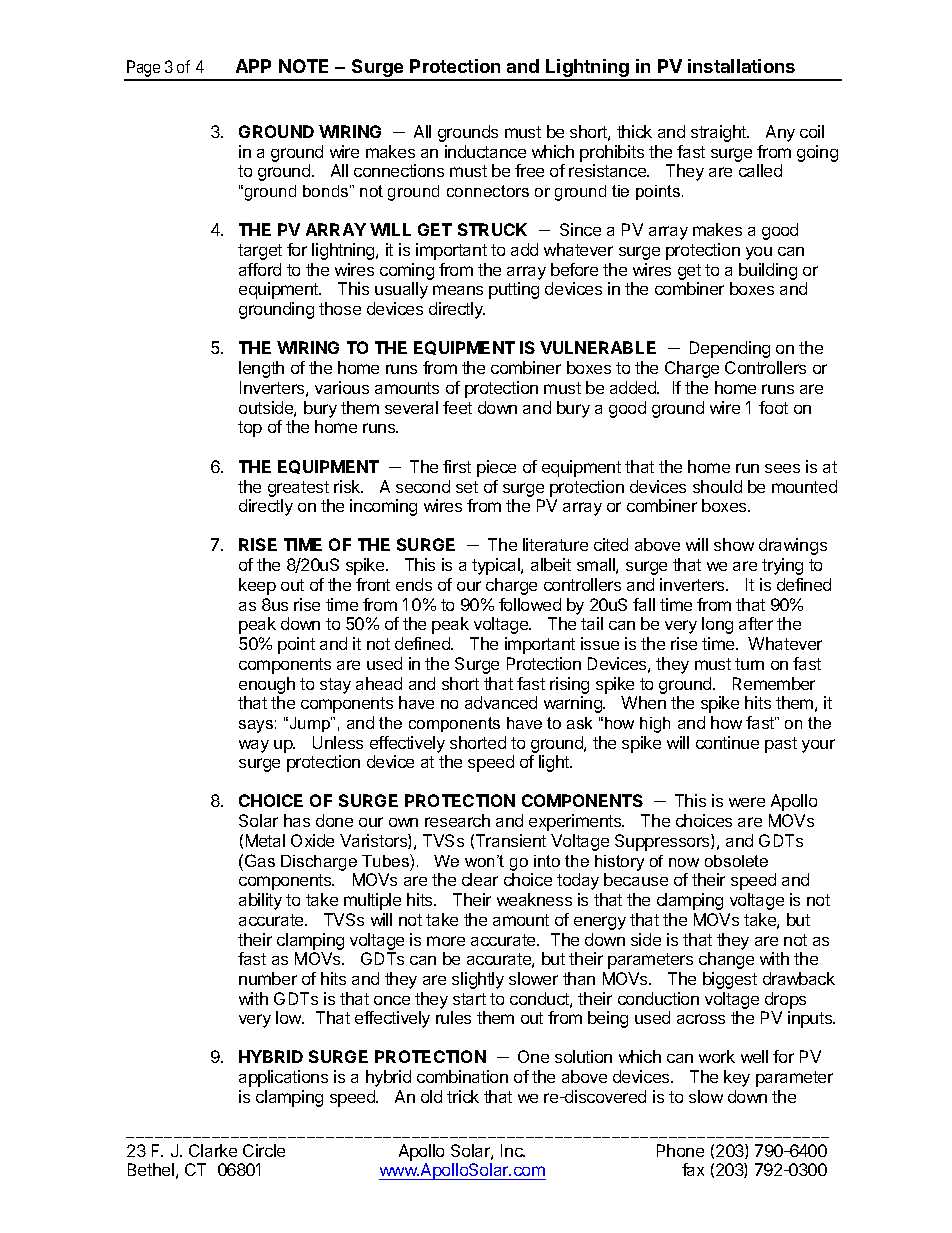 The height and width of the image is (1233, 952). Describe the element at coordinates (485, 151) in the image. I see `inductance` at that location.
